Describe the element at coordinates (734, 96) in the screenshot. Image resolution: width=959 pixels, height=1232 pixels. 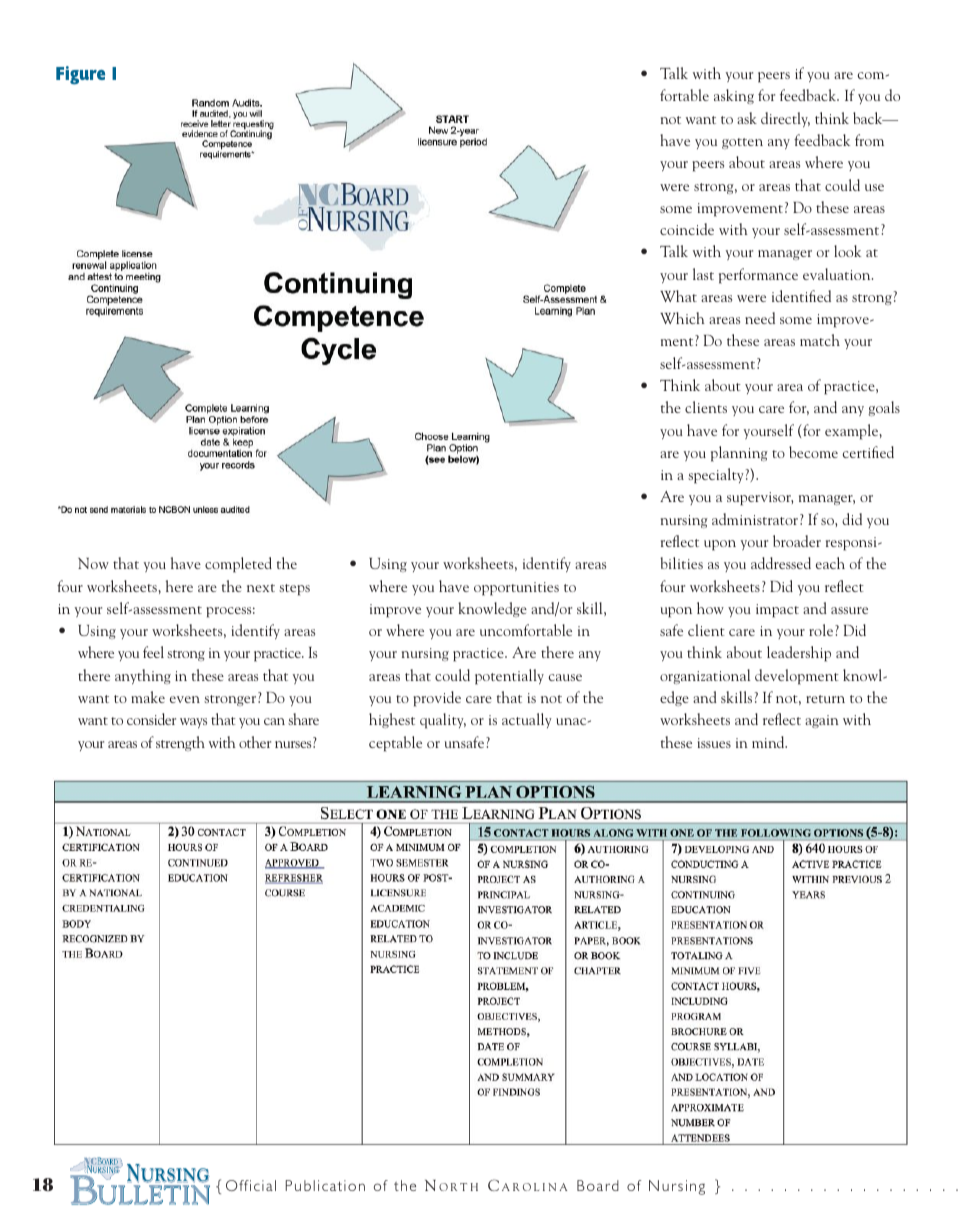
I see `asking` at that location.
